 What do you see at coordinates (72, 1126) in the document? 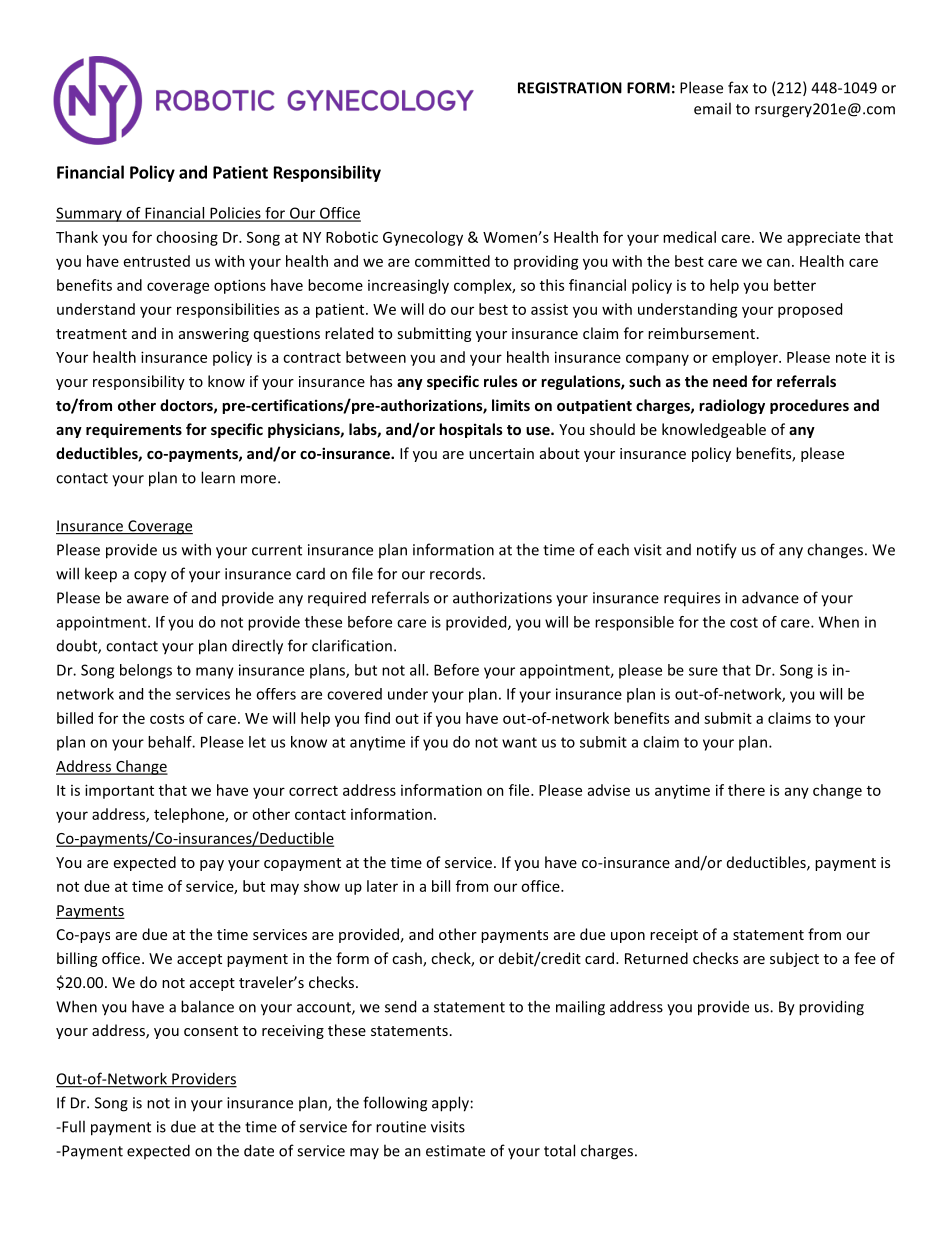
I see `Full` at bounding box center [72, 1126].
